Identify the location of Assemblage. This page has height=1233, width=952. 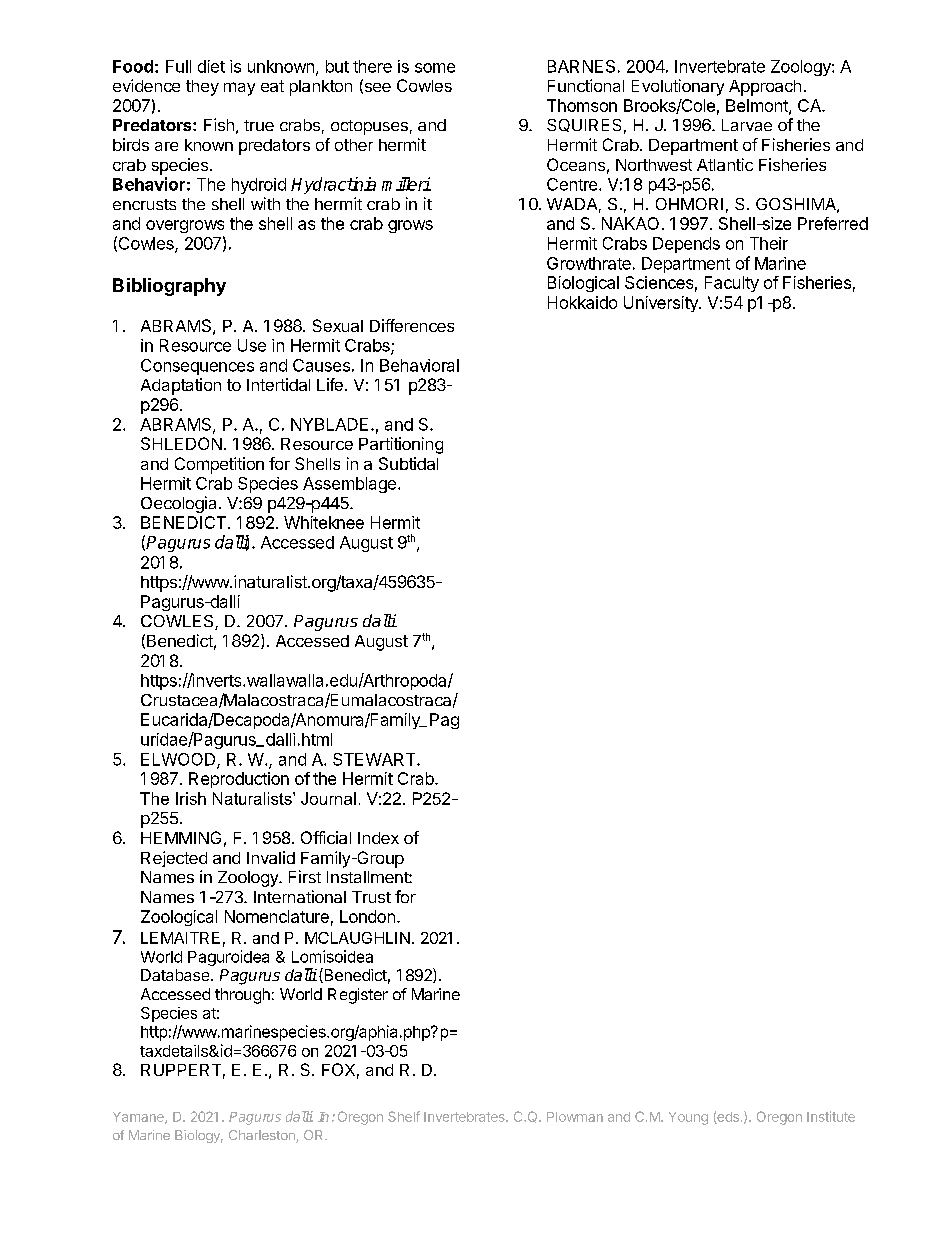
(349, 485).
